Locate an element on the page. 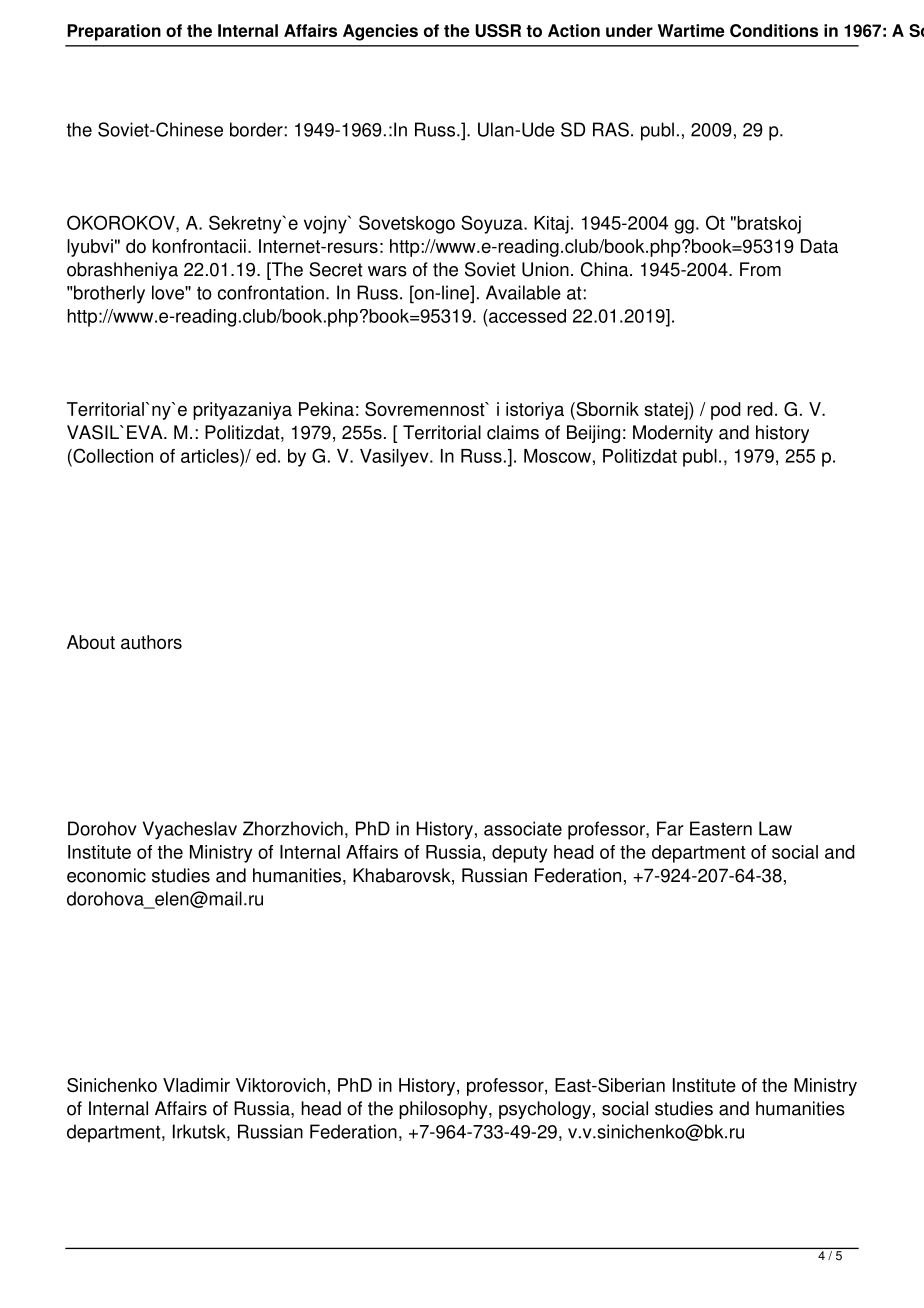 This page has height=1308, width=924. Modernity is located at coordinates (673, 434).
